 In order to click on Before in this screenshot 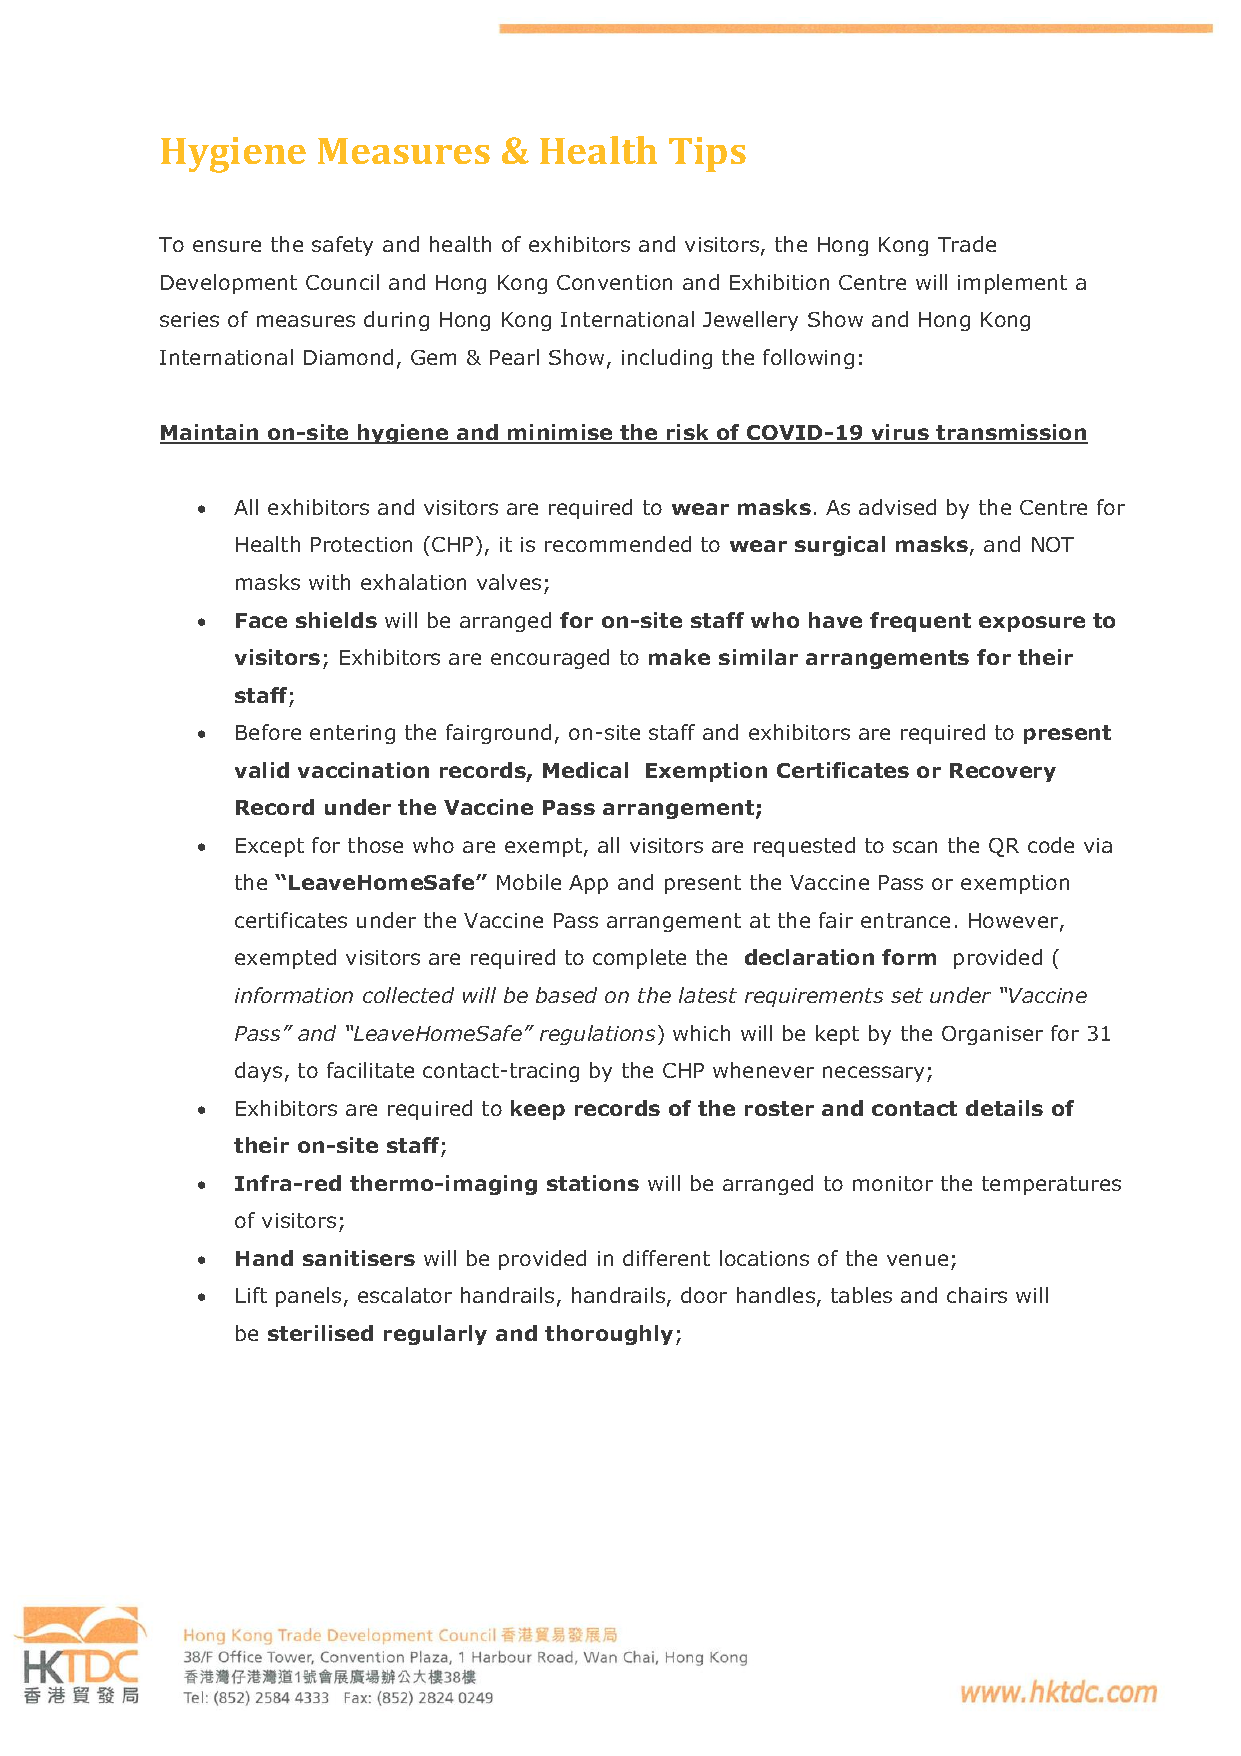, I will do `click(268, 732)`.
